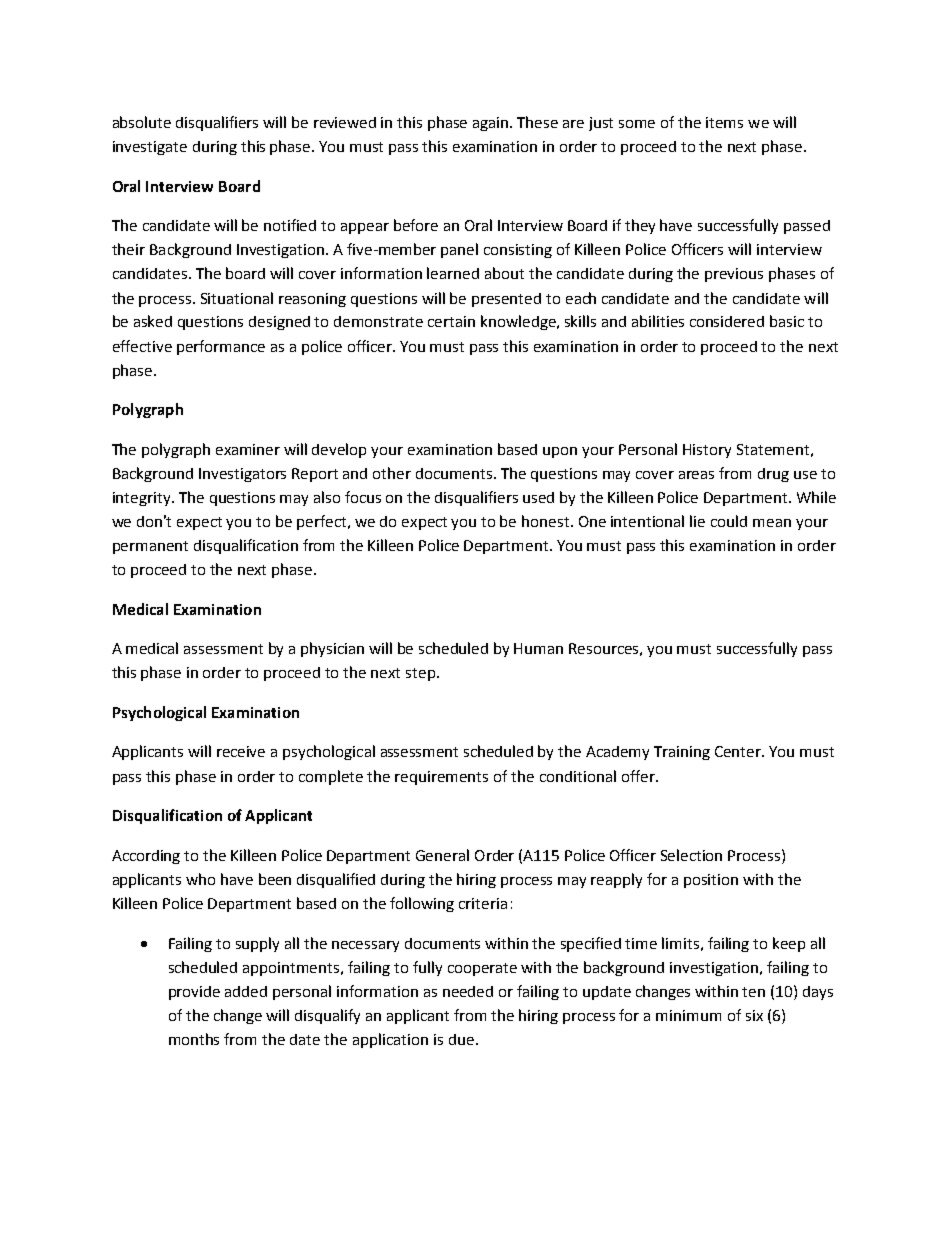 This screenshot has height=1233, width=952. Describe the element at coordinates (150, 547) in the screenshot. I see `permanent` at that location.
